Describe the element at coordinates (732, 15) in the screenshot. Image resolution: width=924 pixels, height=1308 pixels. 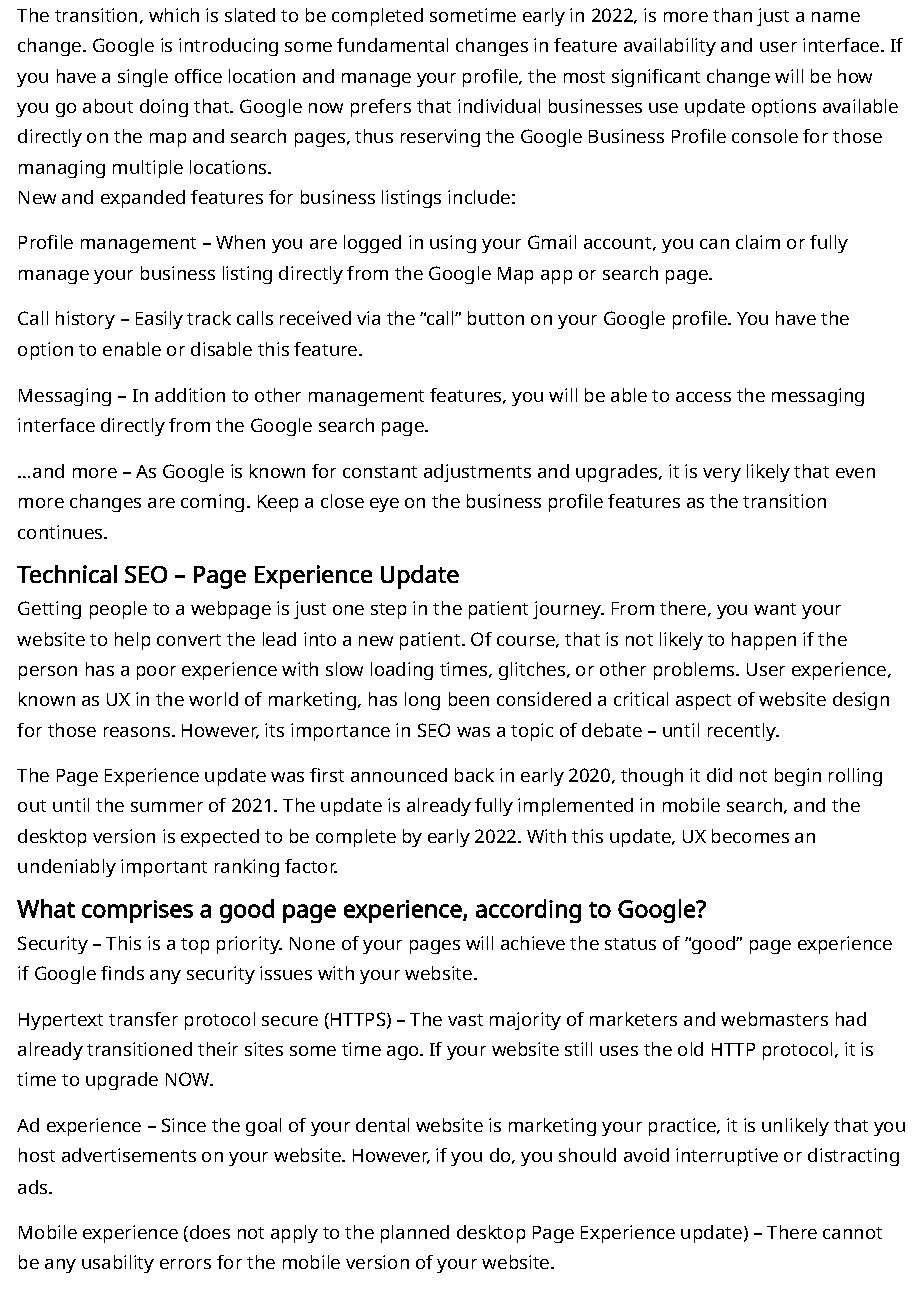
I see `than` at that location.
